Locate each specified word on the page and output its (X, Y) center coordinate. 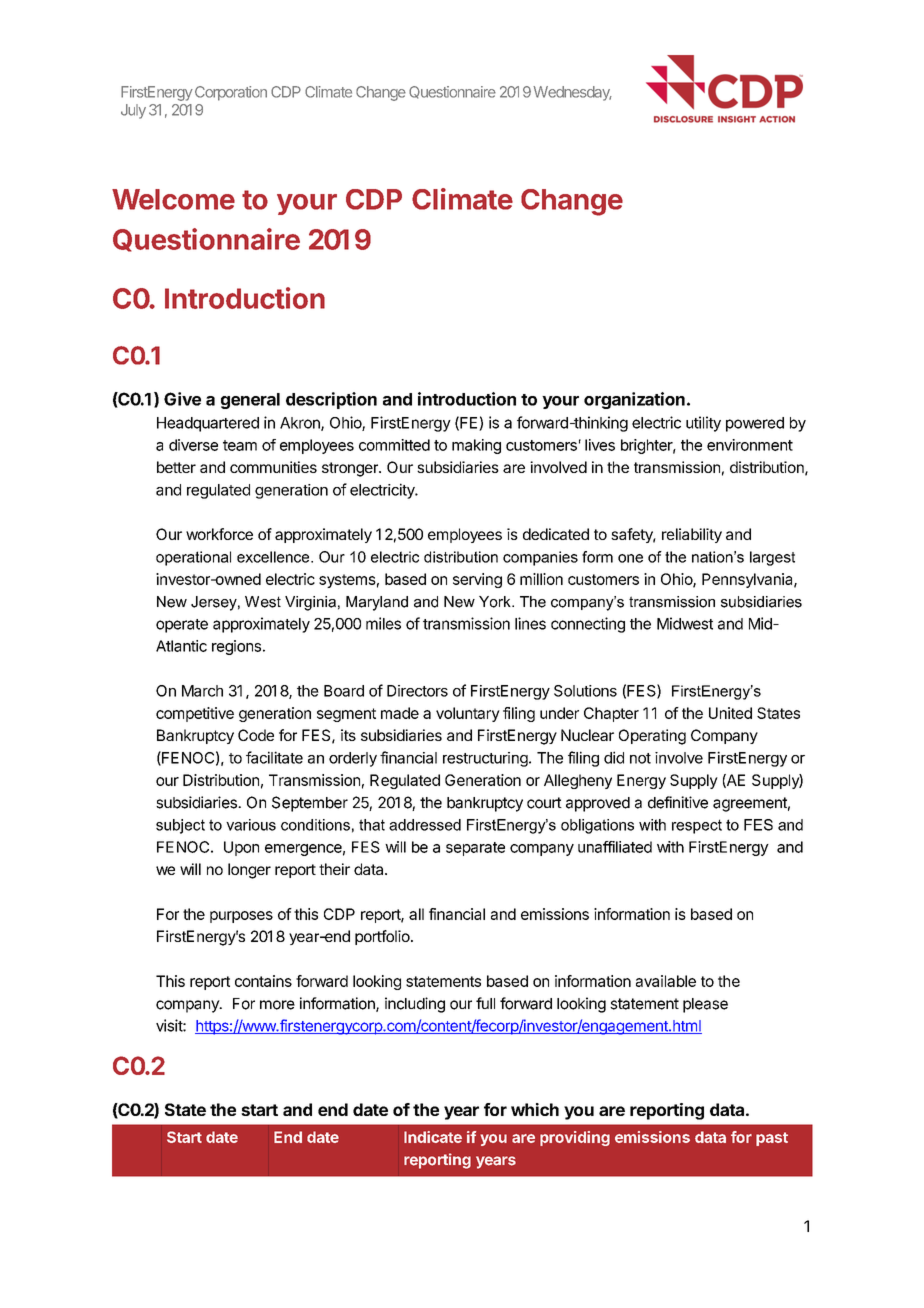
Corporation (231, 93)
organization (634, 400)
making (476, 446)
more (277, 1005)
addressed (425, 825)
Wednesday (572, 93)
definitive (678, 802)
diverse (193, 445)
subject (180, 826)
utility (703, 424)
